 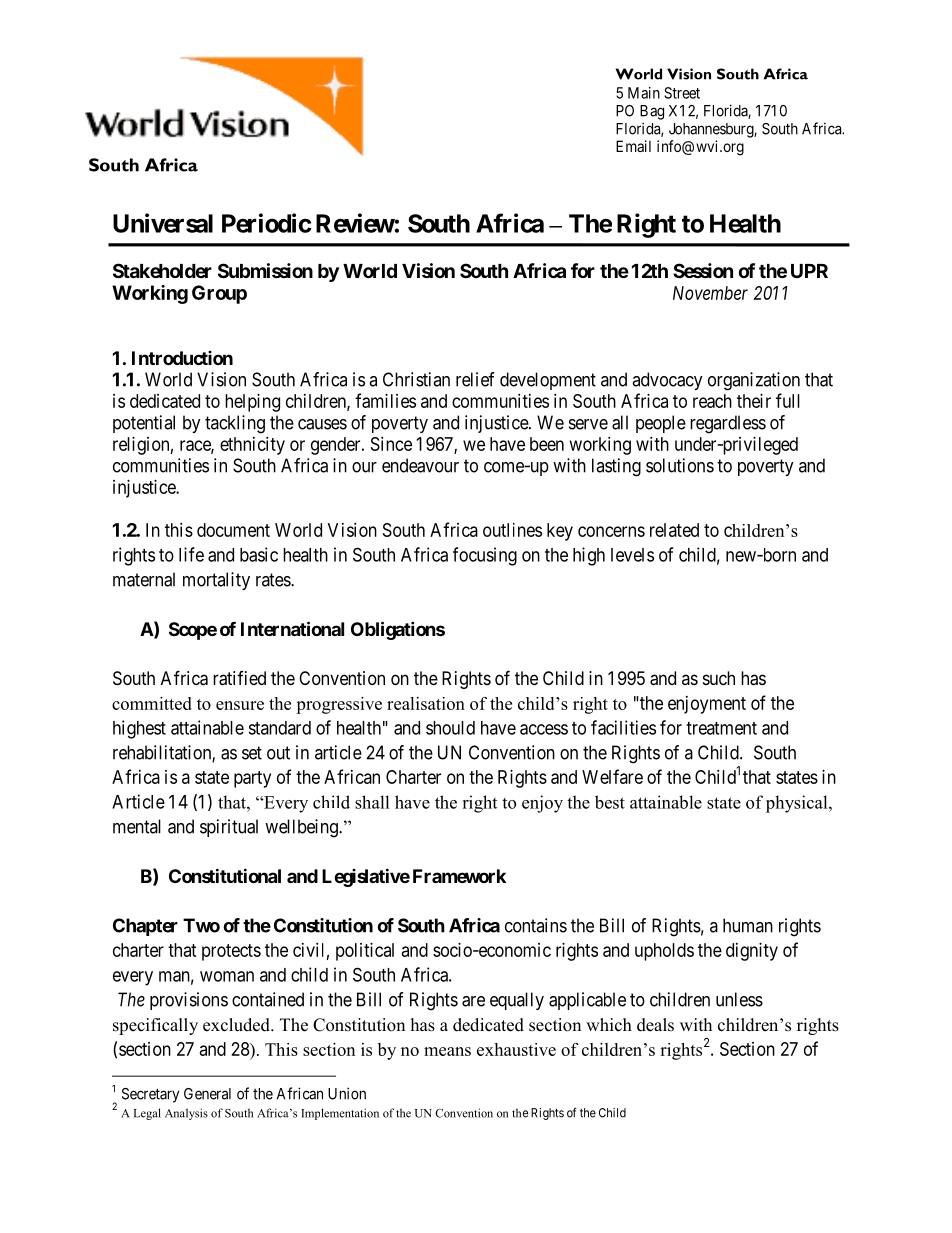 What do you see at coordinates (207, 1094) in the document?
I see `General` at bounding box center [207, 1094].
